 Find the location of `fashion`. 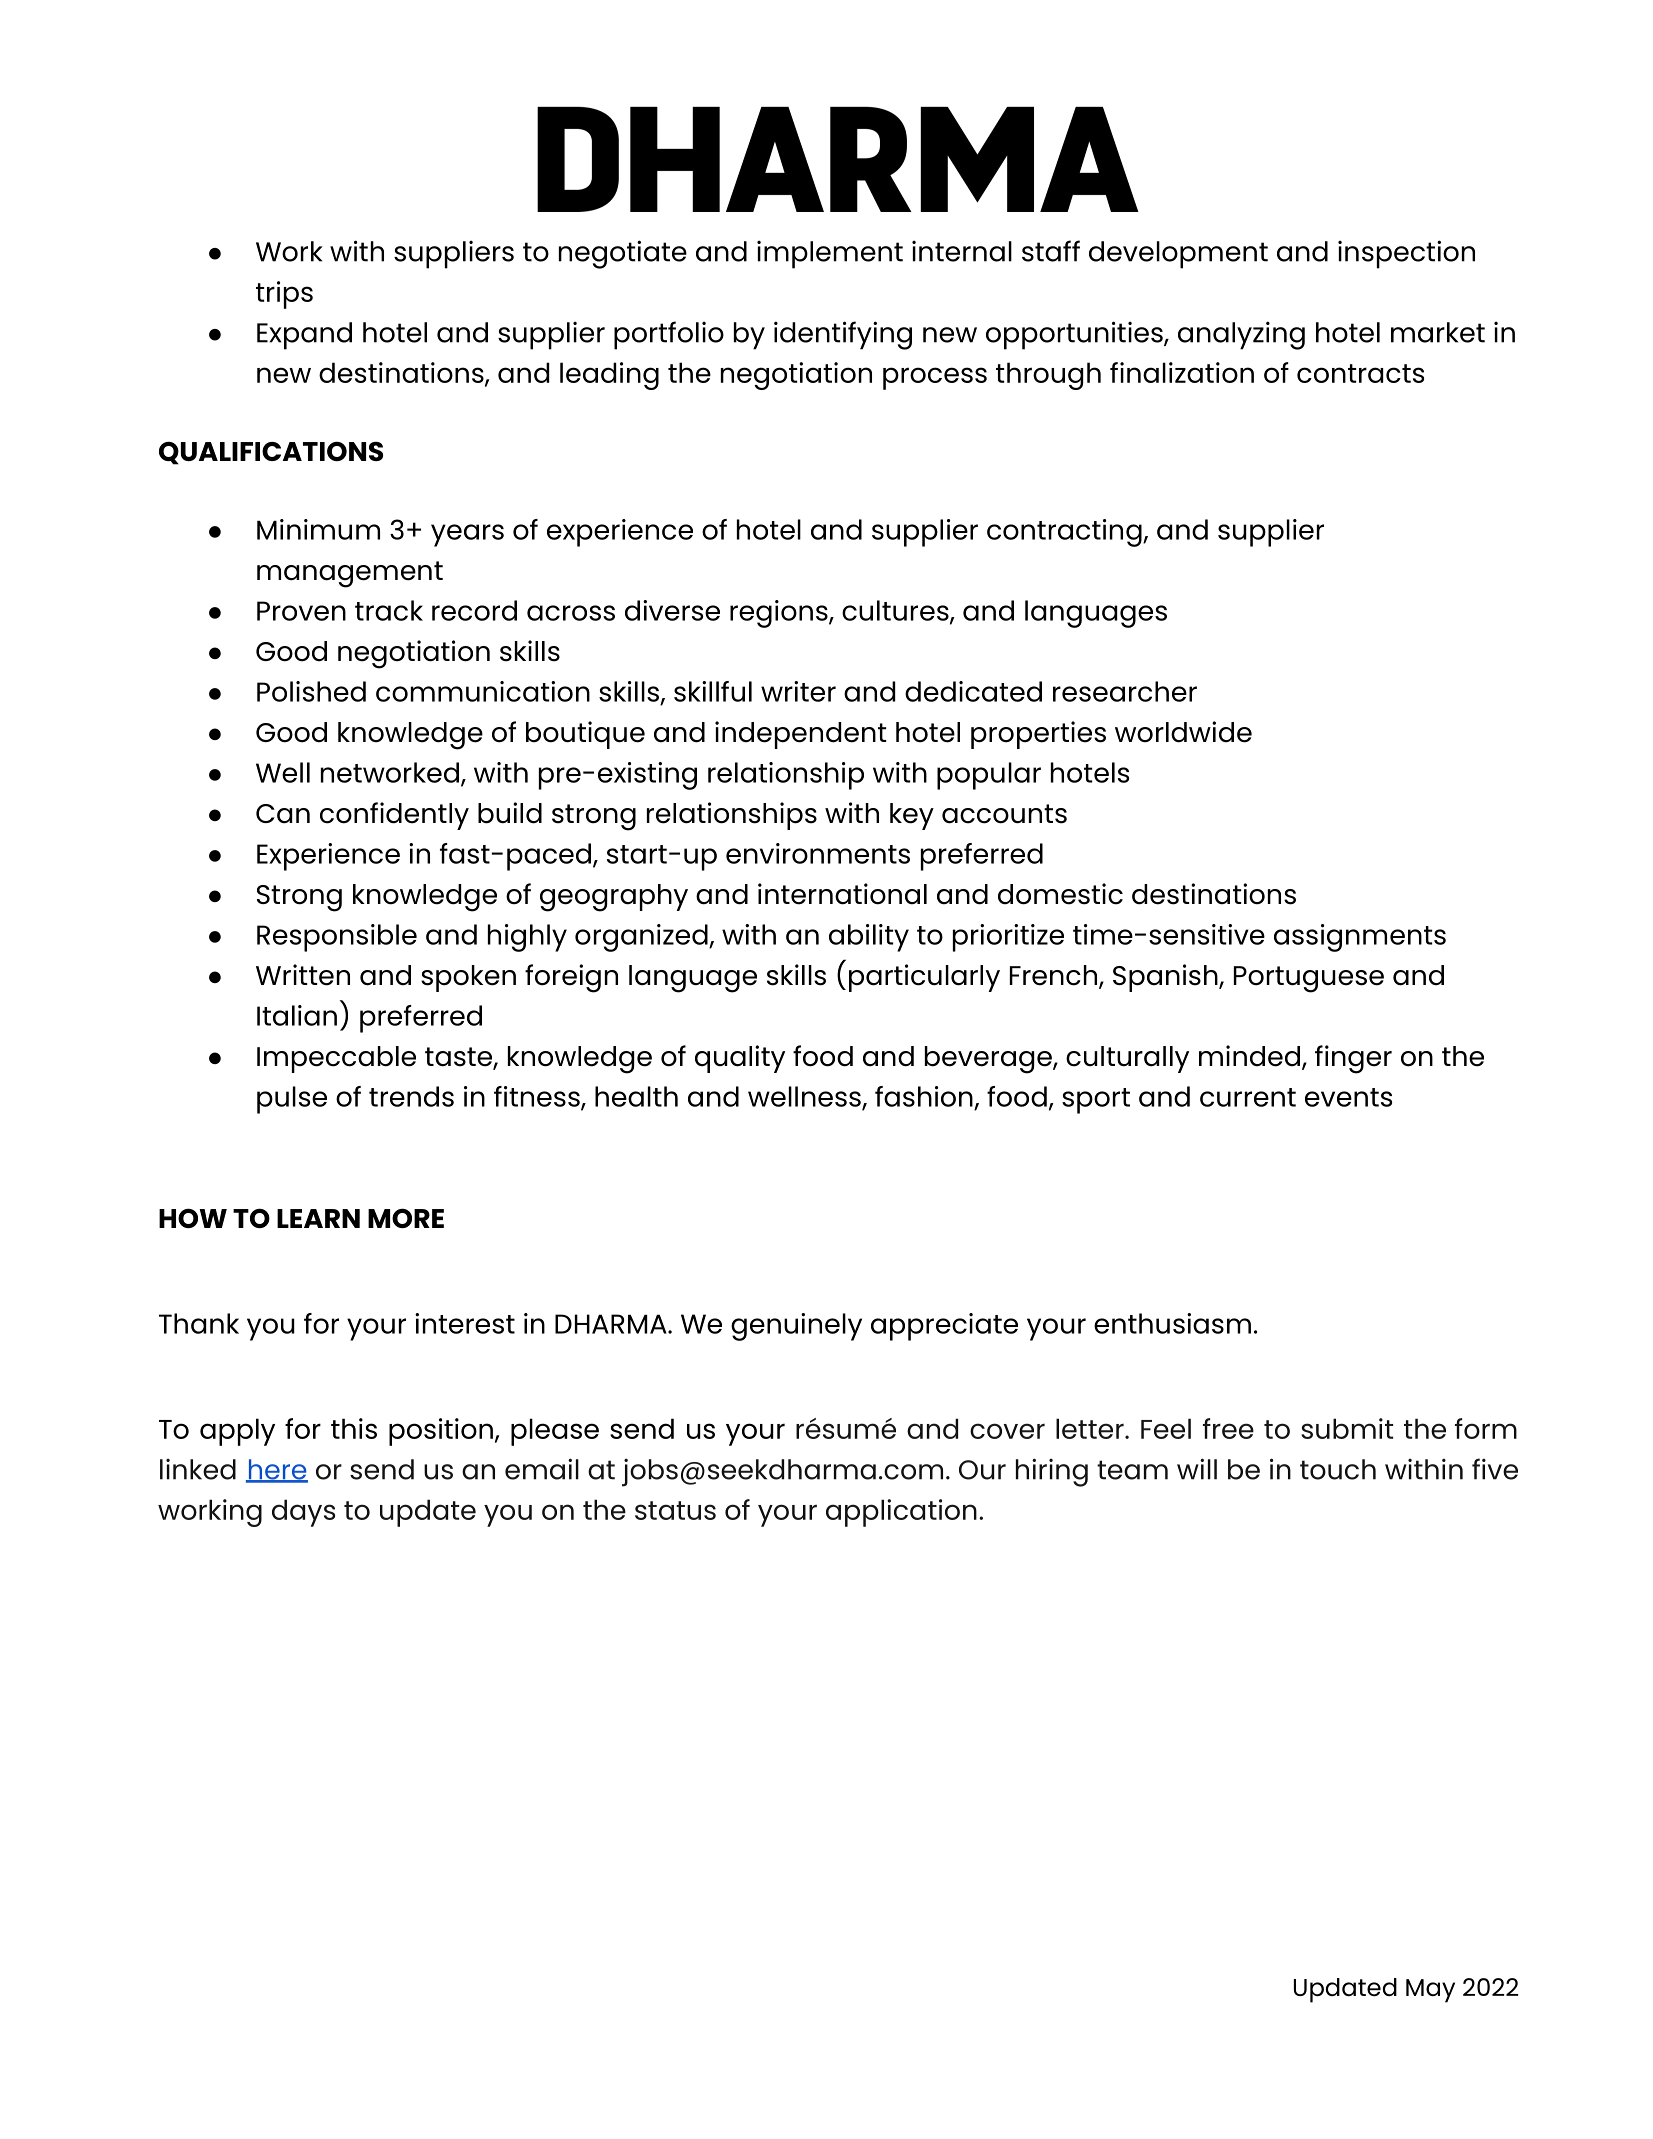

fashion is located at coordinates (924, 1096).
